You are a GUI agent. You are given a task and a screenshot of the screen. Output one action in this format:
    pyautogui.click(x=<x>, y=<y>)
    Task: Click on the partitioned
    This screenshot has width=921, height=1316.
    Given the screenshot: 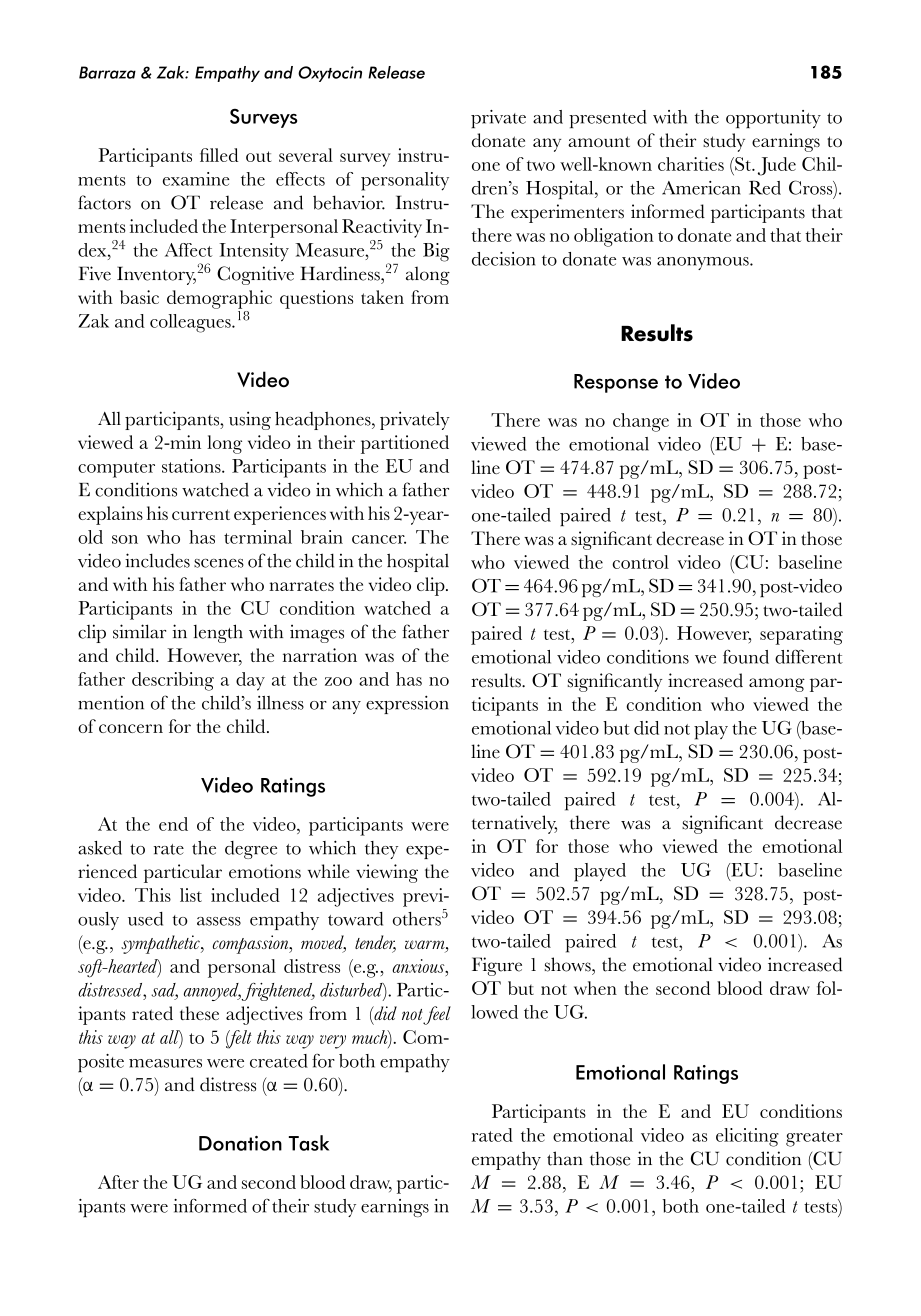 What is the action you would take?
    pyautogui.click(x=405, y=444)
